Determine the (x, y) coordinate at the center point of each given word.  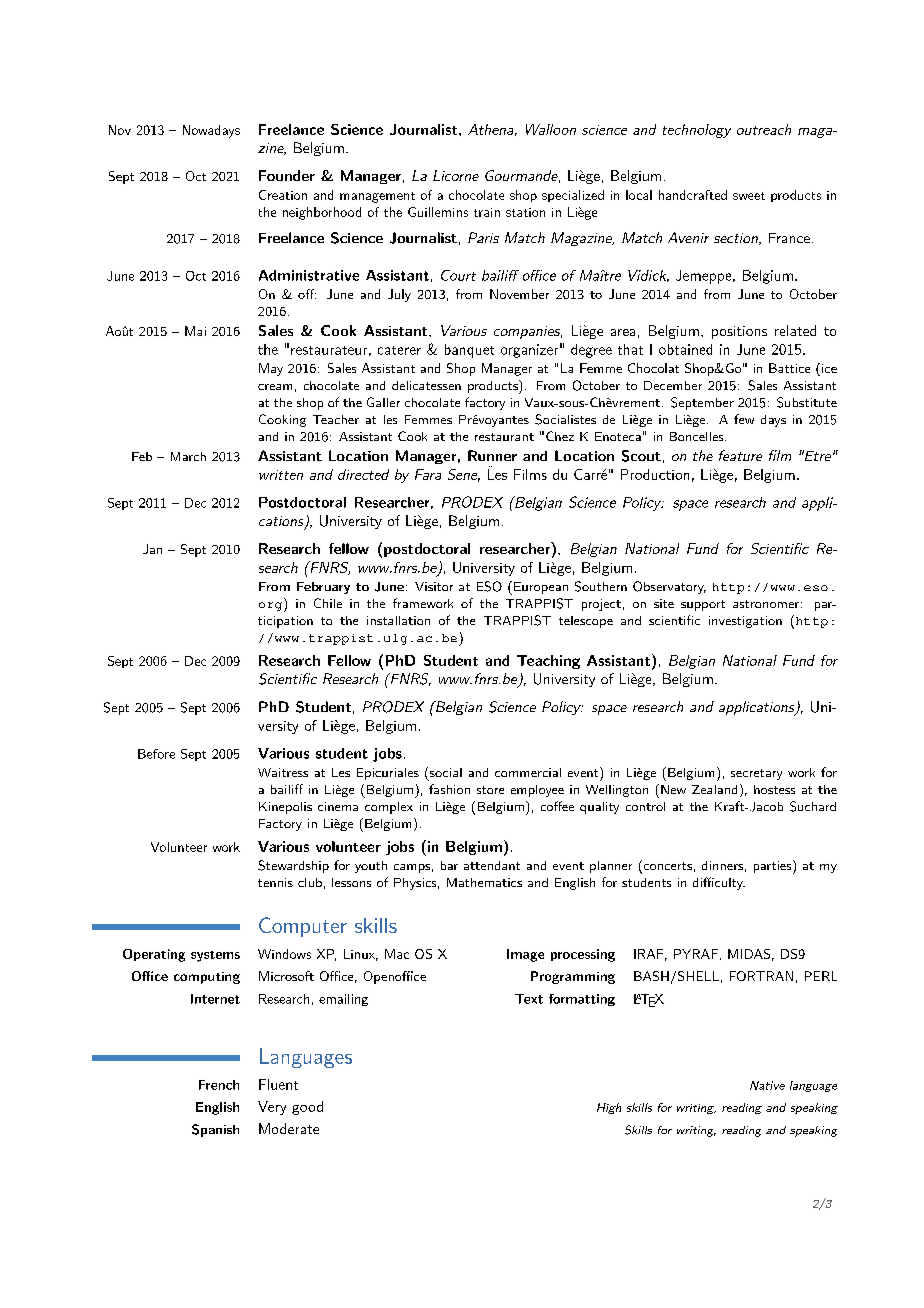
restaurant (504, 437)
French (219, 1085)
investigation (745, 622)
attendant (492, 865)
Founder (287, 175)
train (487, 212)
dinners (722, 865)
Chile (328, 603)
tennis (275, 882)
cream (275, 387)
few (744, 419)
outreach (764, 129)
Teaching (548, 662)
